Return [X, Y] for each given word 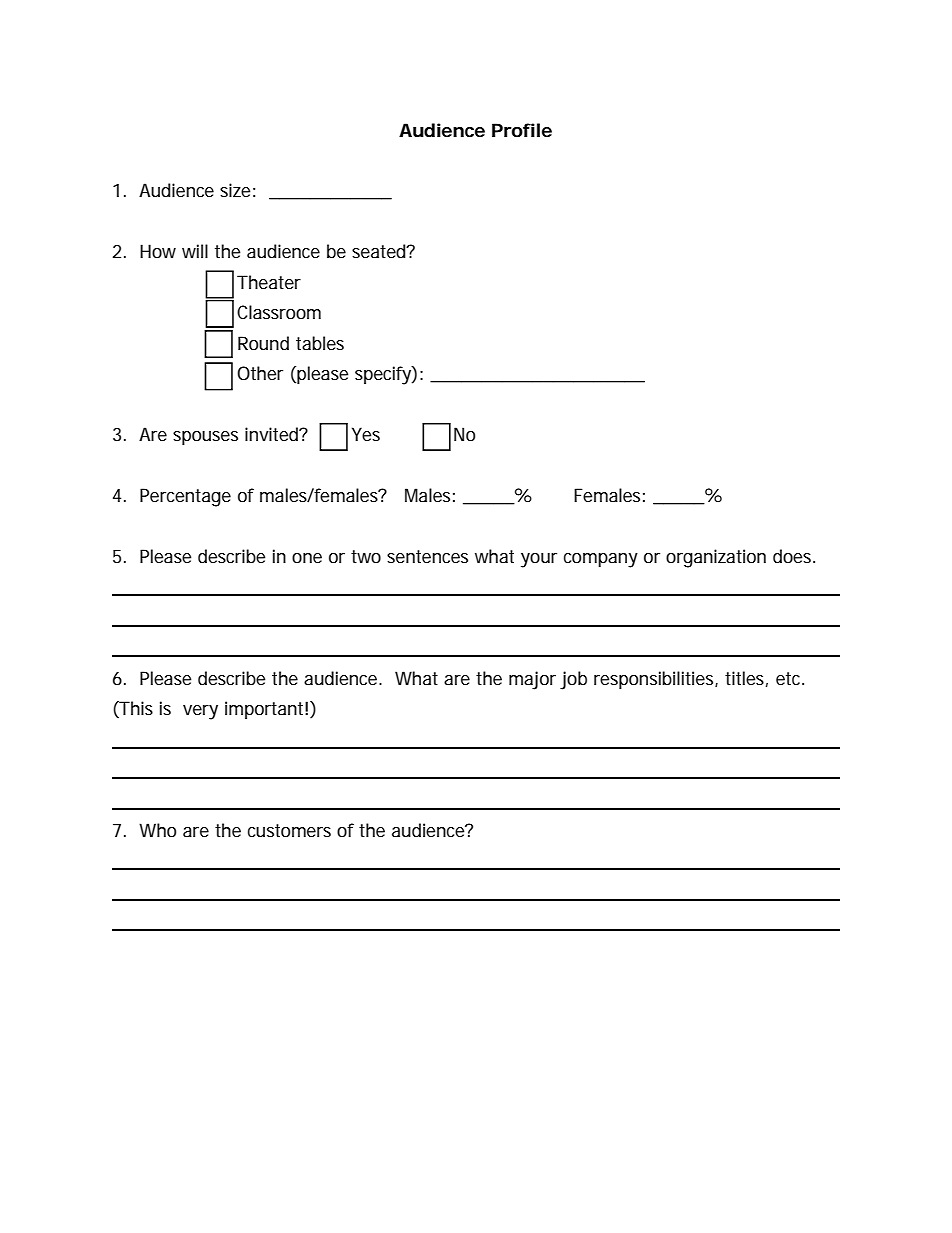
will [195, 251]
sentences [427, 557]
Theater [269, 282]
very [200, 712]
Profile [522, 130]
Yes [366, 434]
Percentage [185, 497]
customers [289, 831]
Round [263, 343]
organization [716, 558]
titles [746, 679]
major [532, 680]
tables [320, 343]
